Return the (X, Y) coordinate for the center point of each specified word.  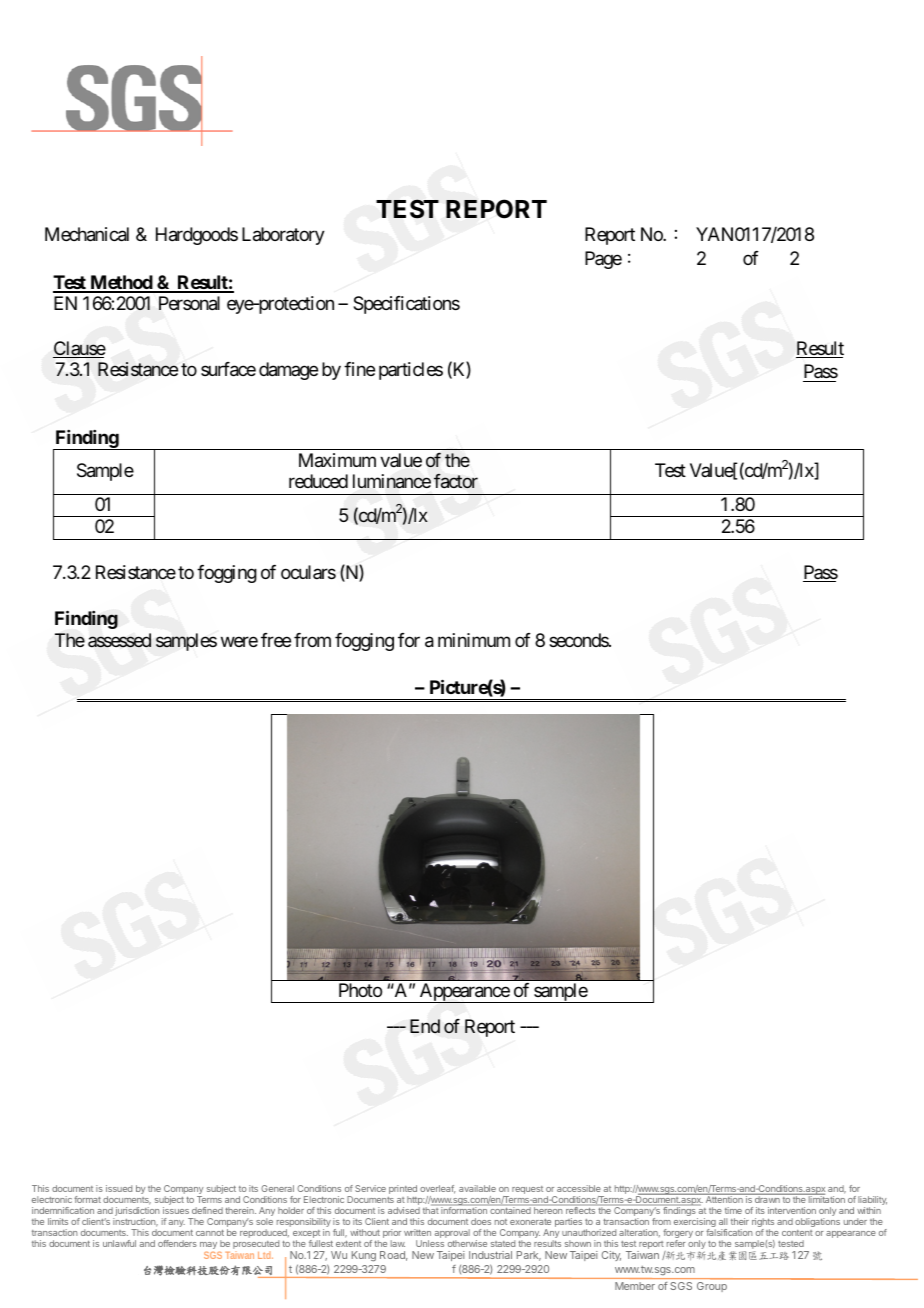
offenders (177, 1243)
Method (121, 283)
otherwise (467, 1243)
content (797, 1233)
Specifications (406, 305)
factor (456, 481)
